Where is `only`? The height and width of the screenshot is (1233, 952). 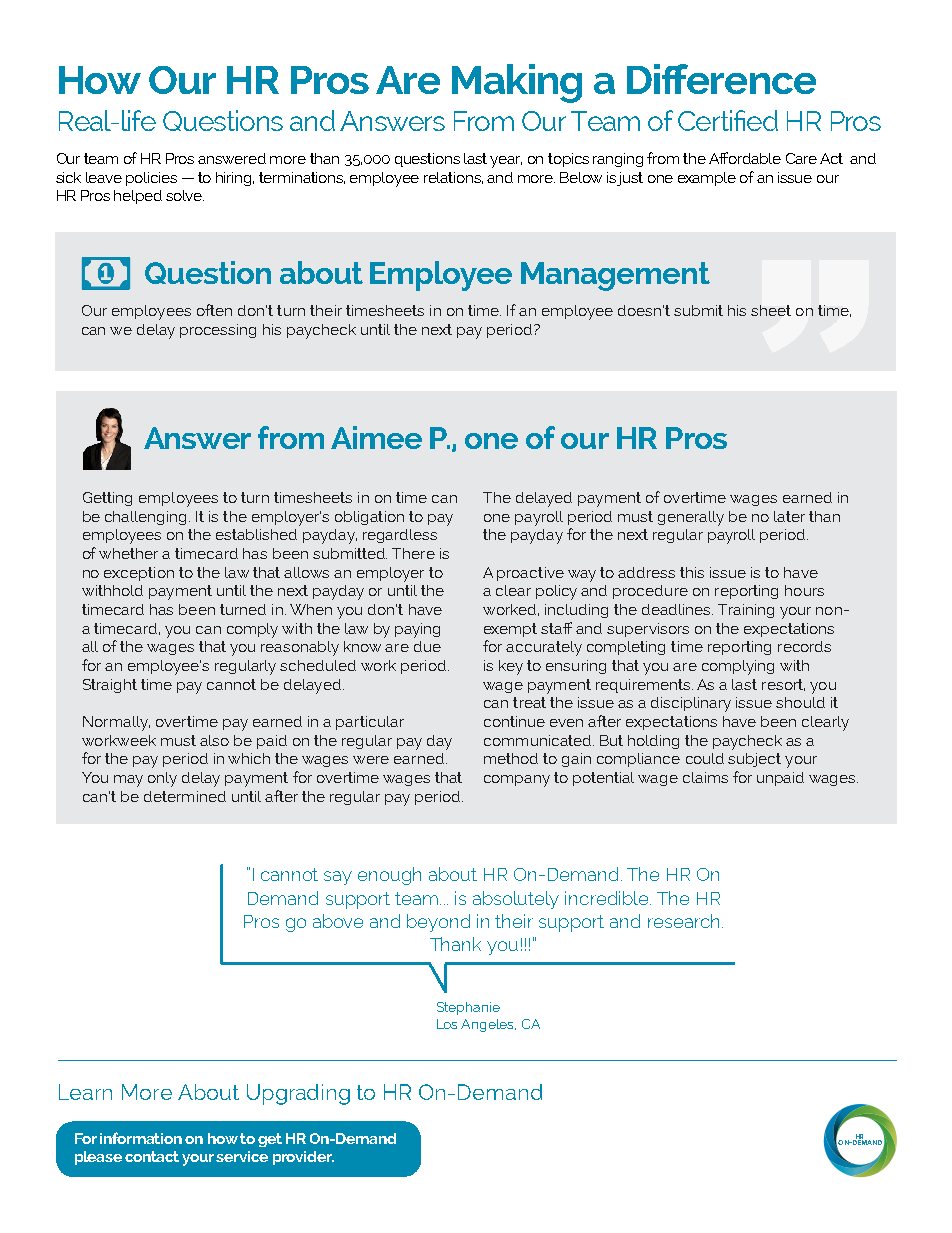 only is located at coordinates (162, 779).
